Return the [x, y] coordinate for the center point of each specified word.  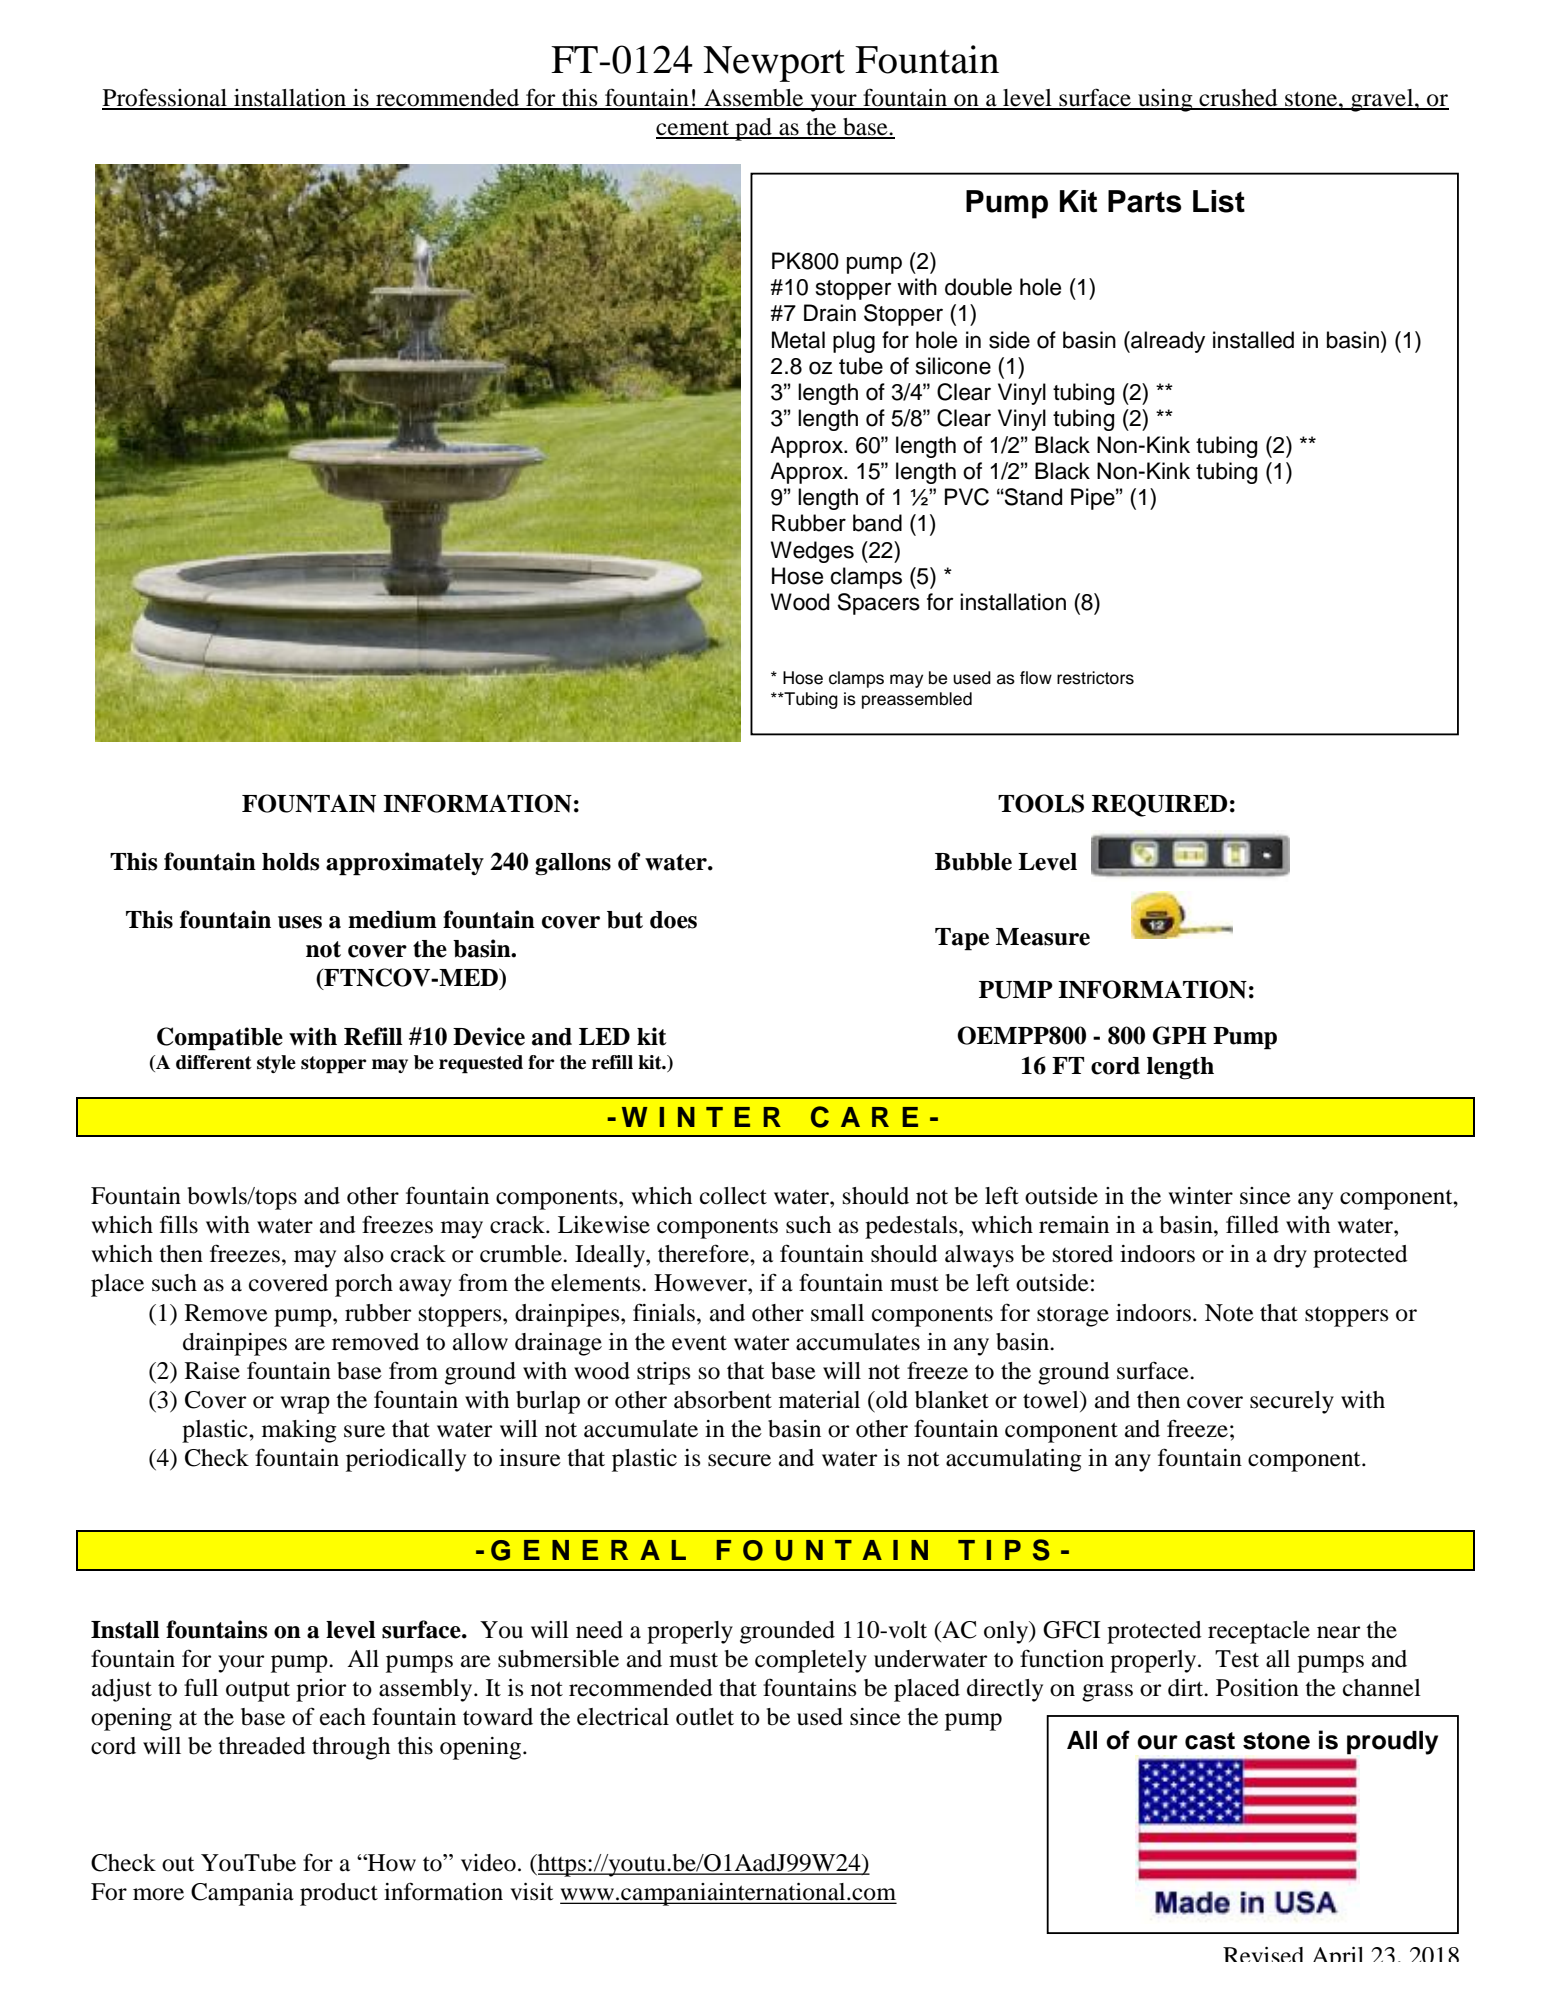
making [299, 1431]
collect [733, 1196]
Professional [165, 98]
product [339, 1894]
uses [300, 922]
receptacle [1259, 1632]
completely [811, 1661]
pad [753, 129]
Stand [1032, 497]
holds [291, 862]
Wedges [812, 552]
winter [1200, 1196]
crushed [1238, 99]
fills [179, 1224]
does [673, 920]
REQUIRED [1159, 805]
